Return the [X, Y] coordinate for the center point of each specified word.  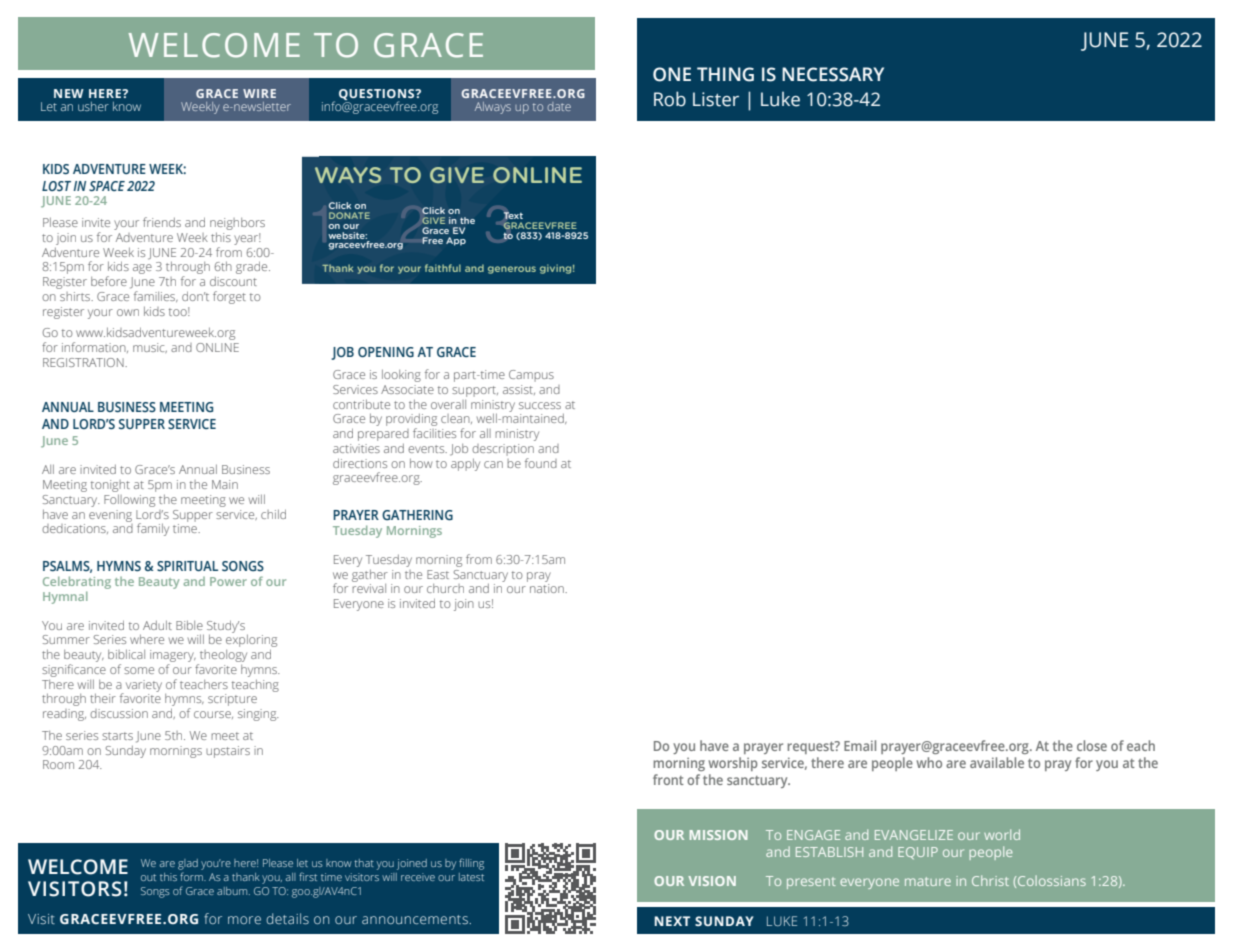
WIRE [259, 93]
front [668, 779]
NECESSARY [833, 74]
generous [512, 270]
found [541, 463]
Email [860, 745]
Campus [531, 376]
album [233, 891]
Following [129, 500]
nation [548, 588]
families [156, 296]
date [559, 106]
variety [142, 687]
